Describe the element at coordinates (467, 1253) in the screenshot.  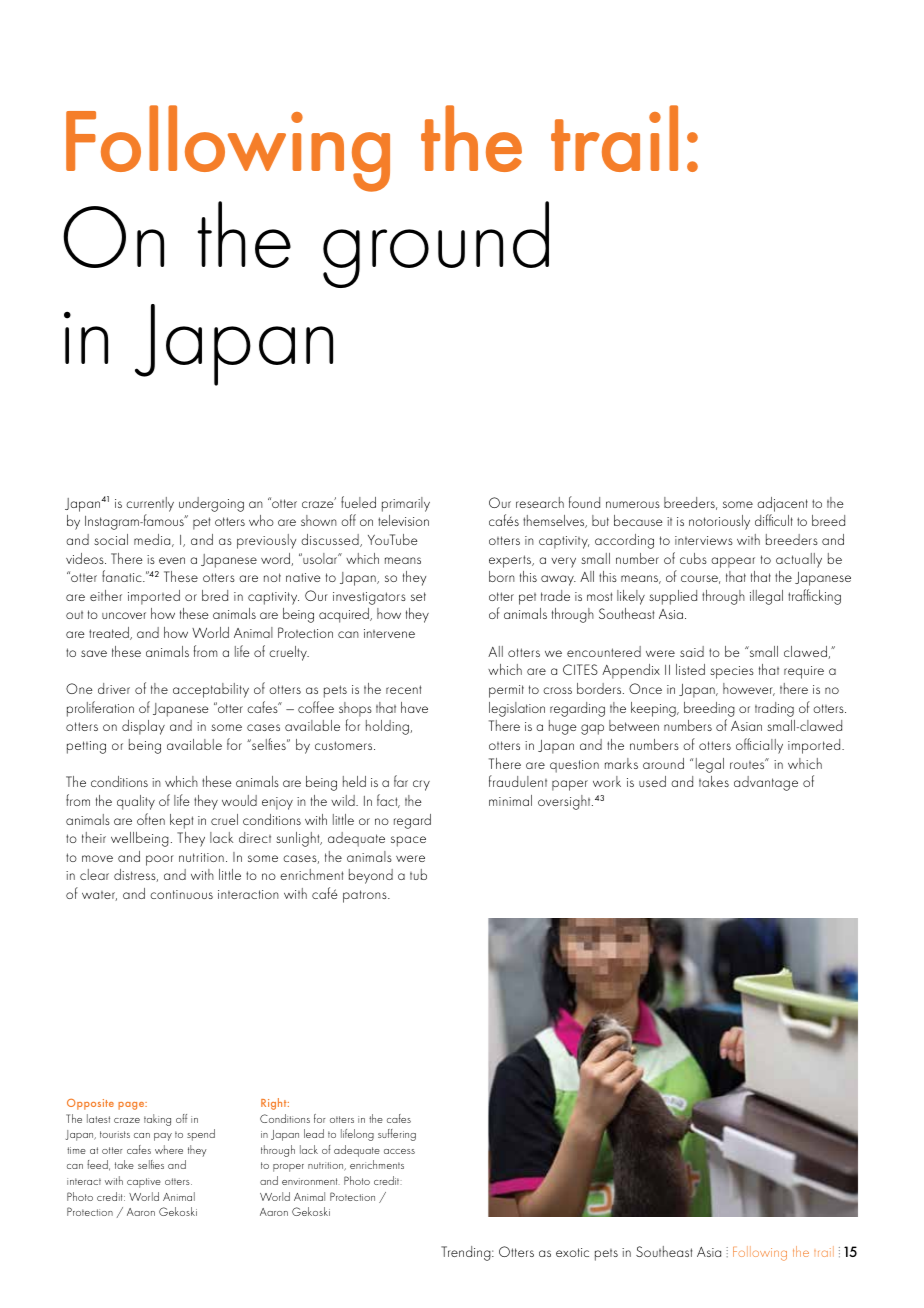
I see `Trending` at that location.
